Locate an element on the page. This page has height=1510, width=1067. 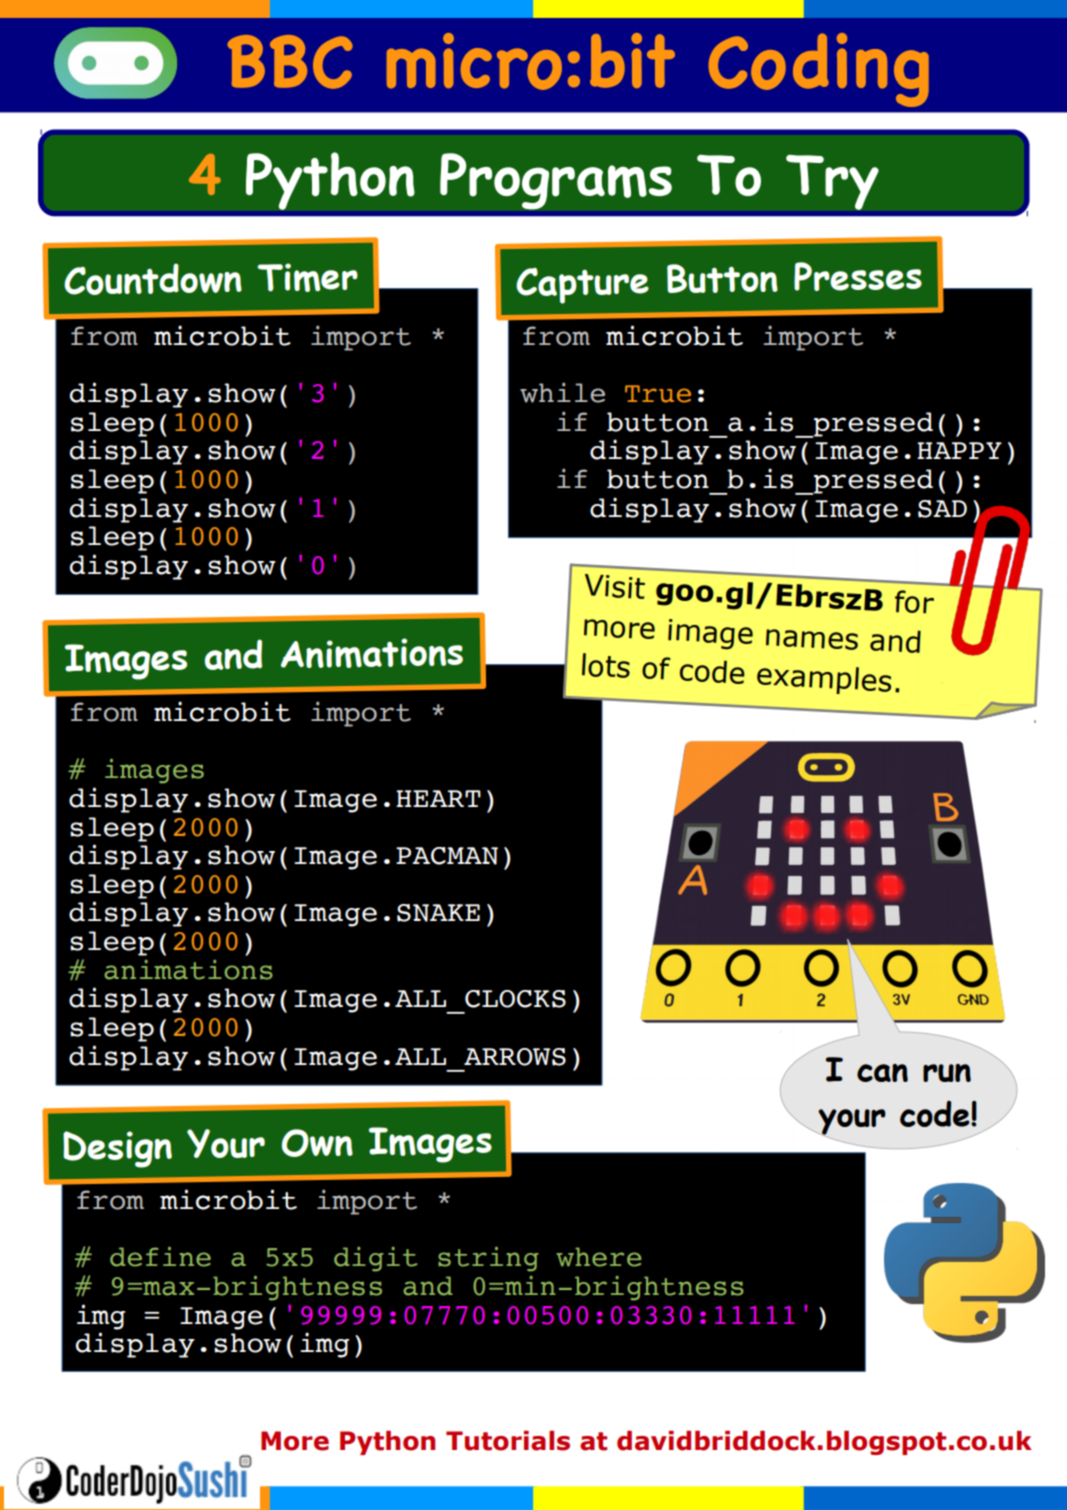
can is located at coordinates (882, 1073).
